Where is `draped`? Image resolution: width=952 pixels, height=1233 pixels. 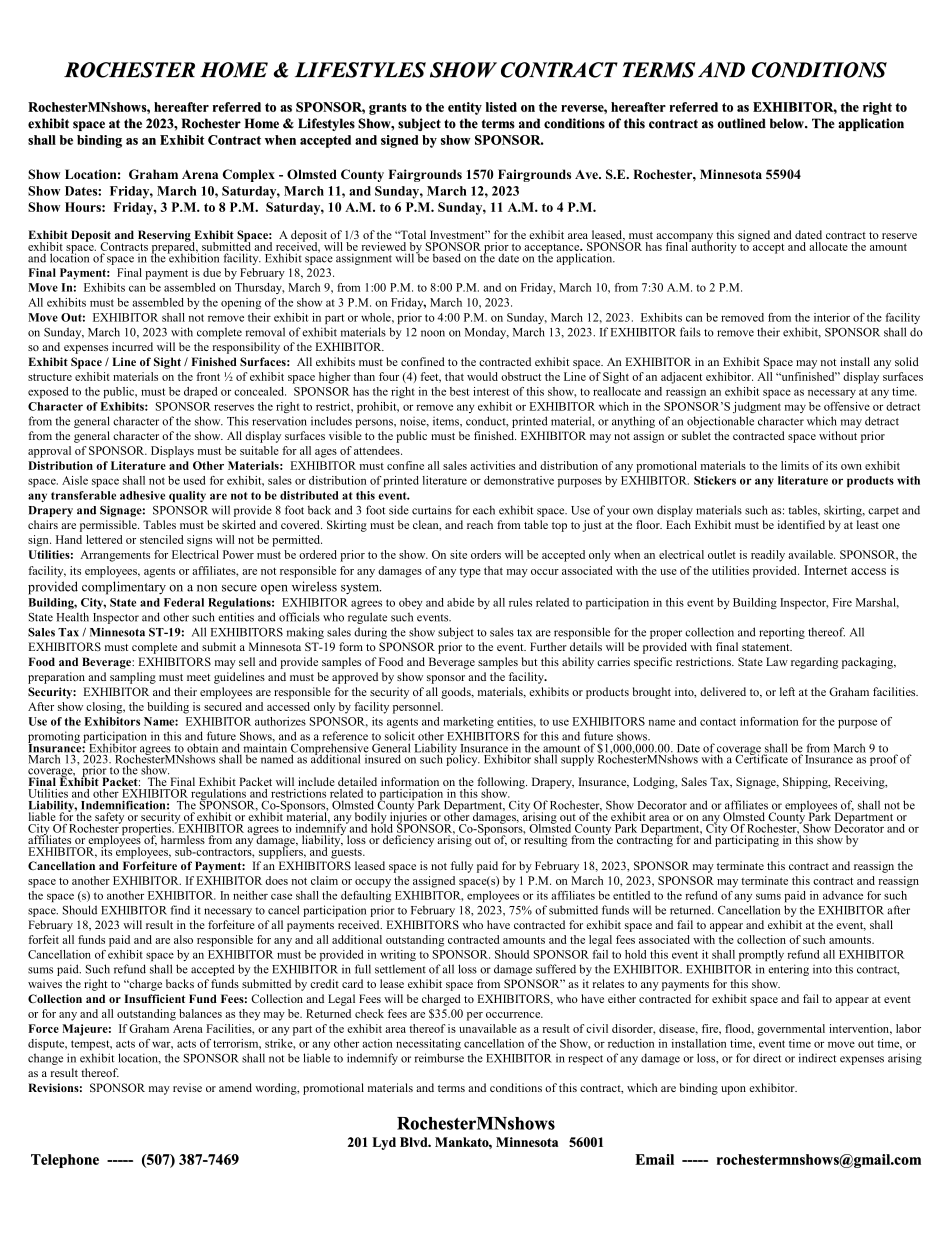
draped is located at coordinates (200, 392).
